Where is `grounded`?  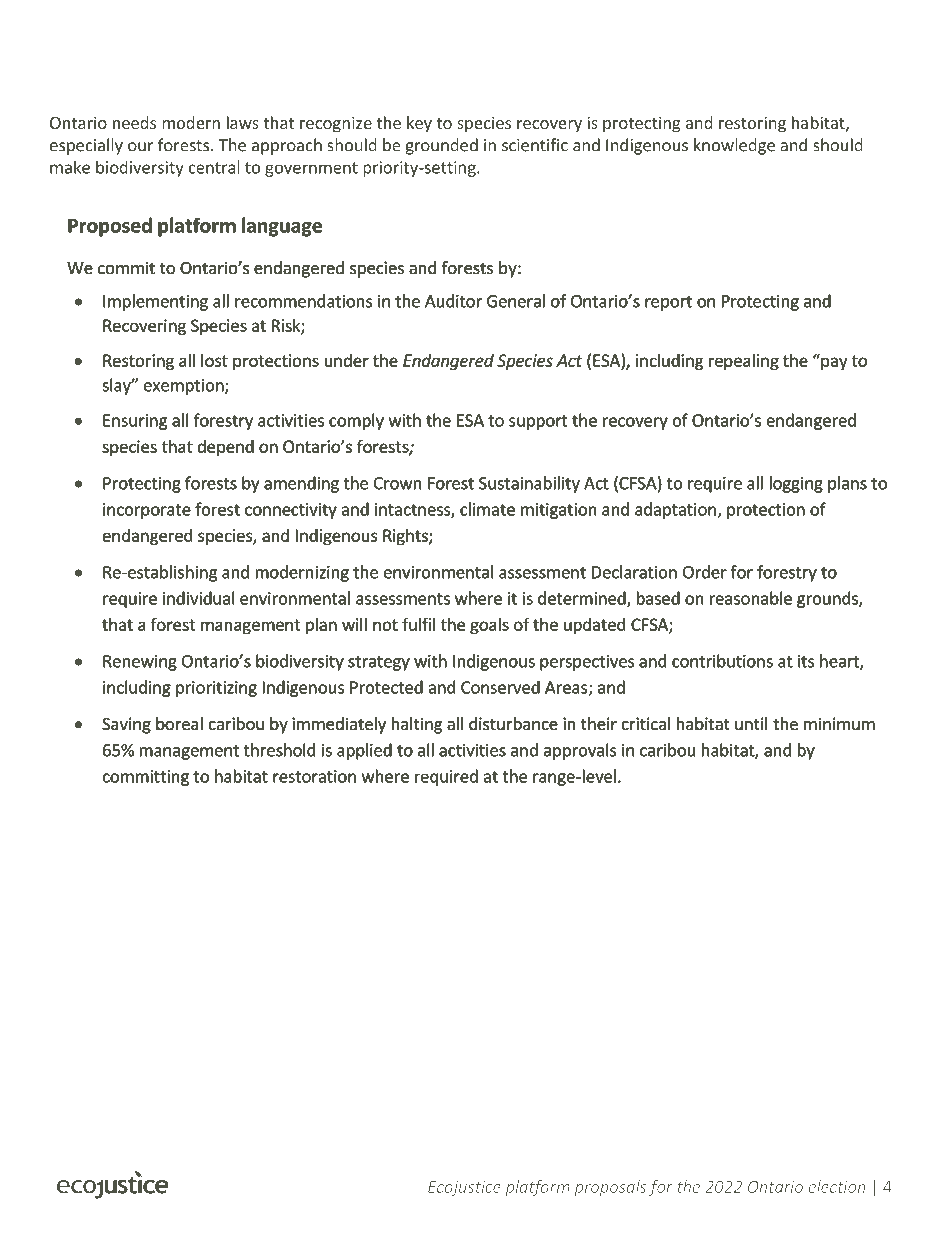 grounded is located at coordinates (442, 146).
